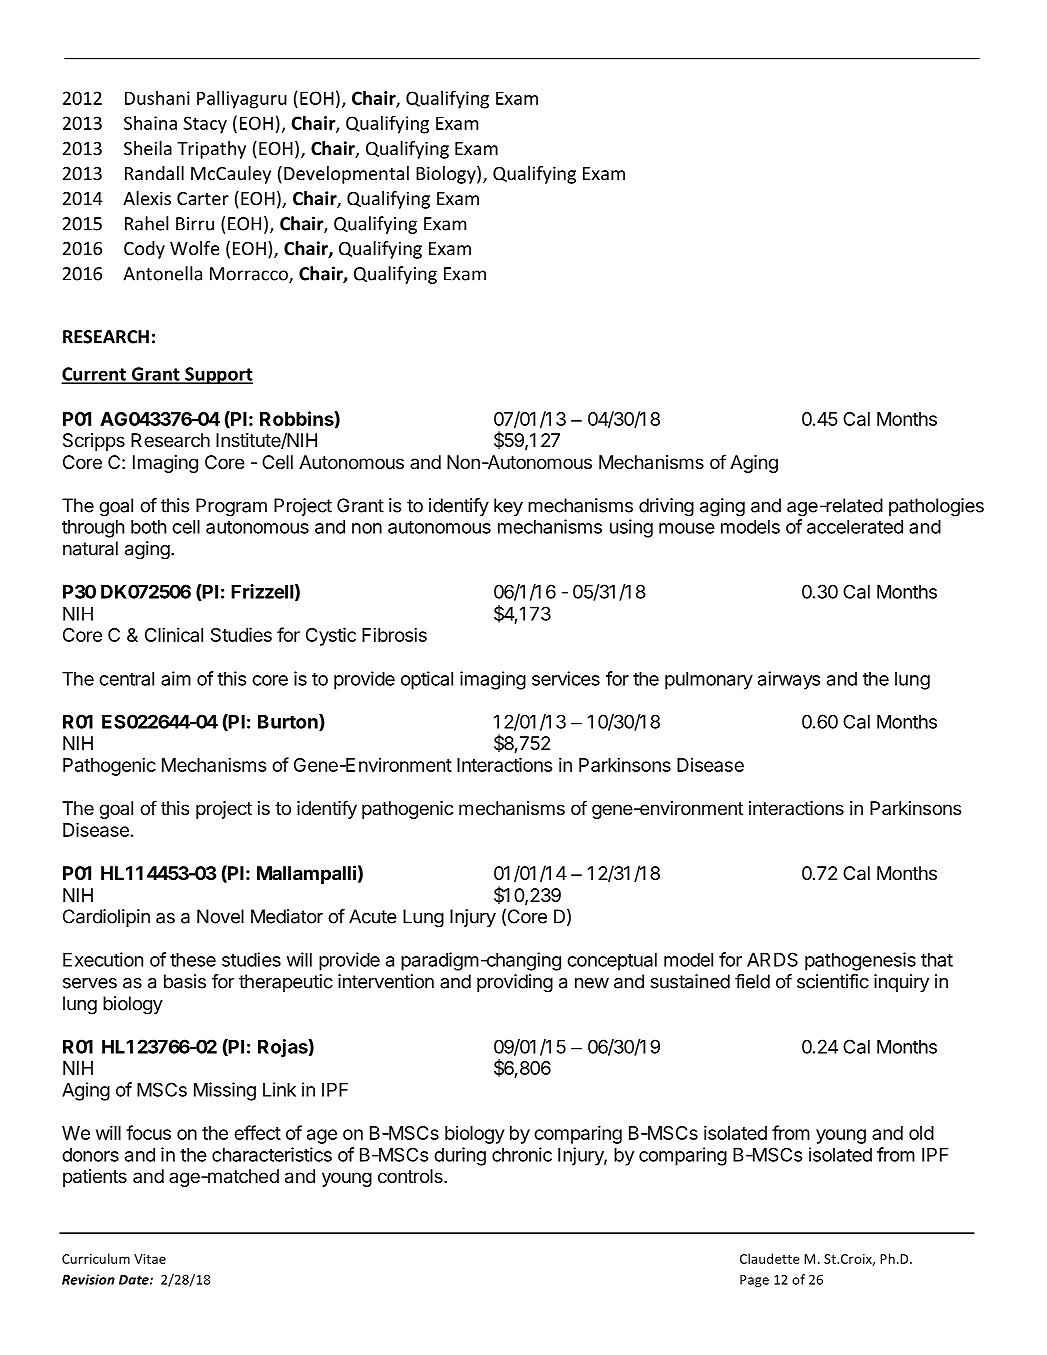  What do you see at coordinates (211, 150) in the image?
I see `Tripathy` at bounding box center [211, 150].
